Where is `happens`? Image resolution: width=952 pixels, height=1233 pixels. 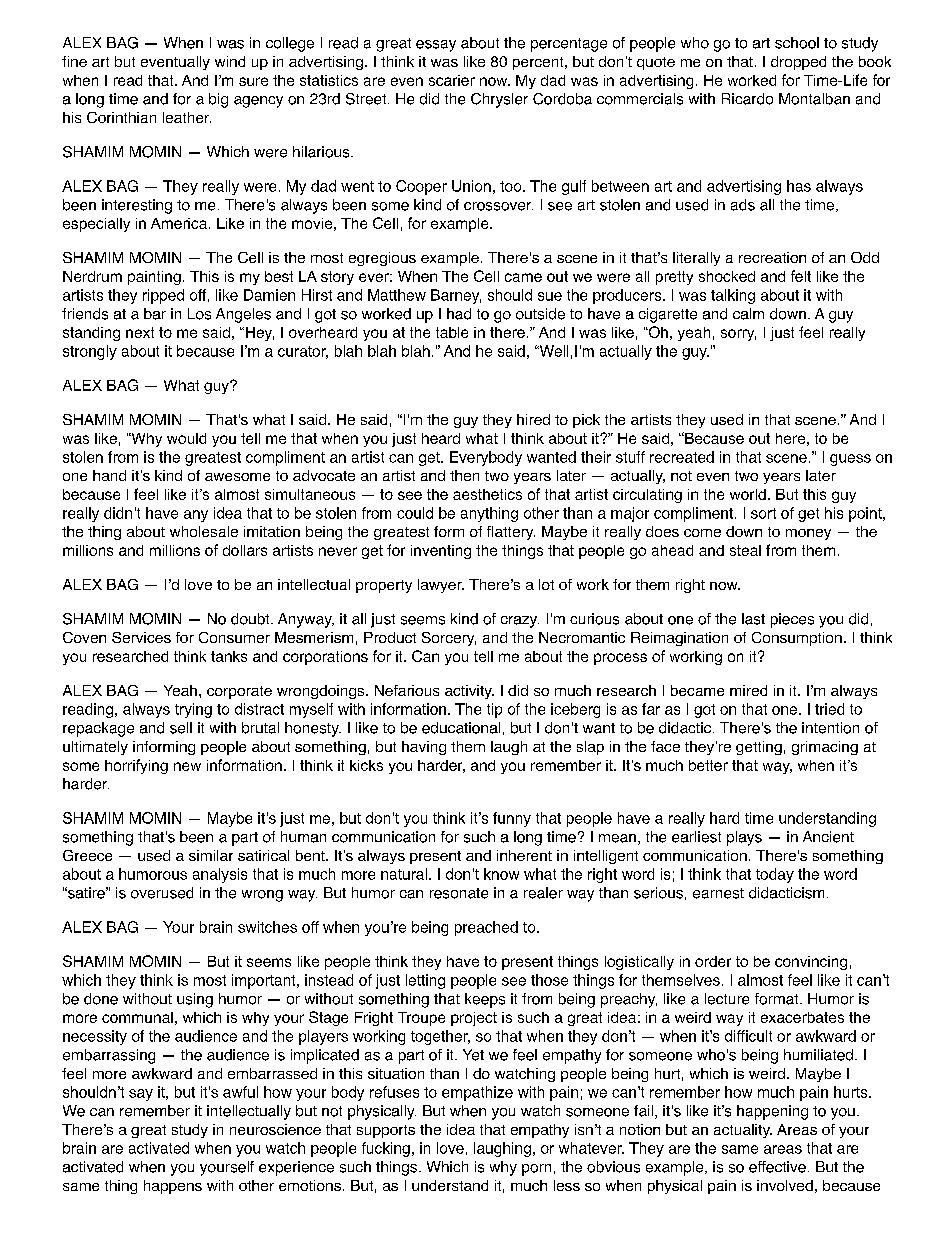 happens is located at coordinates (173, 1187).
